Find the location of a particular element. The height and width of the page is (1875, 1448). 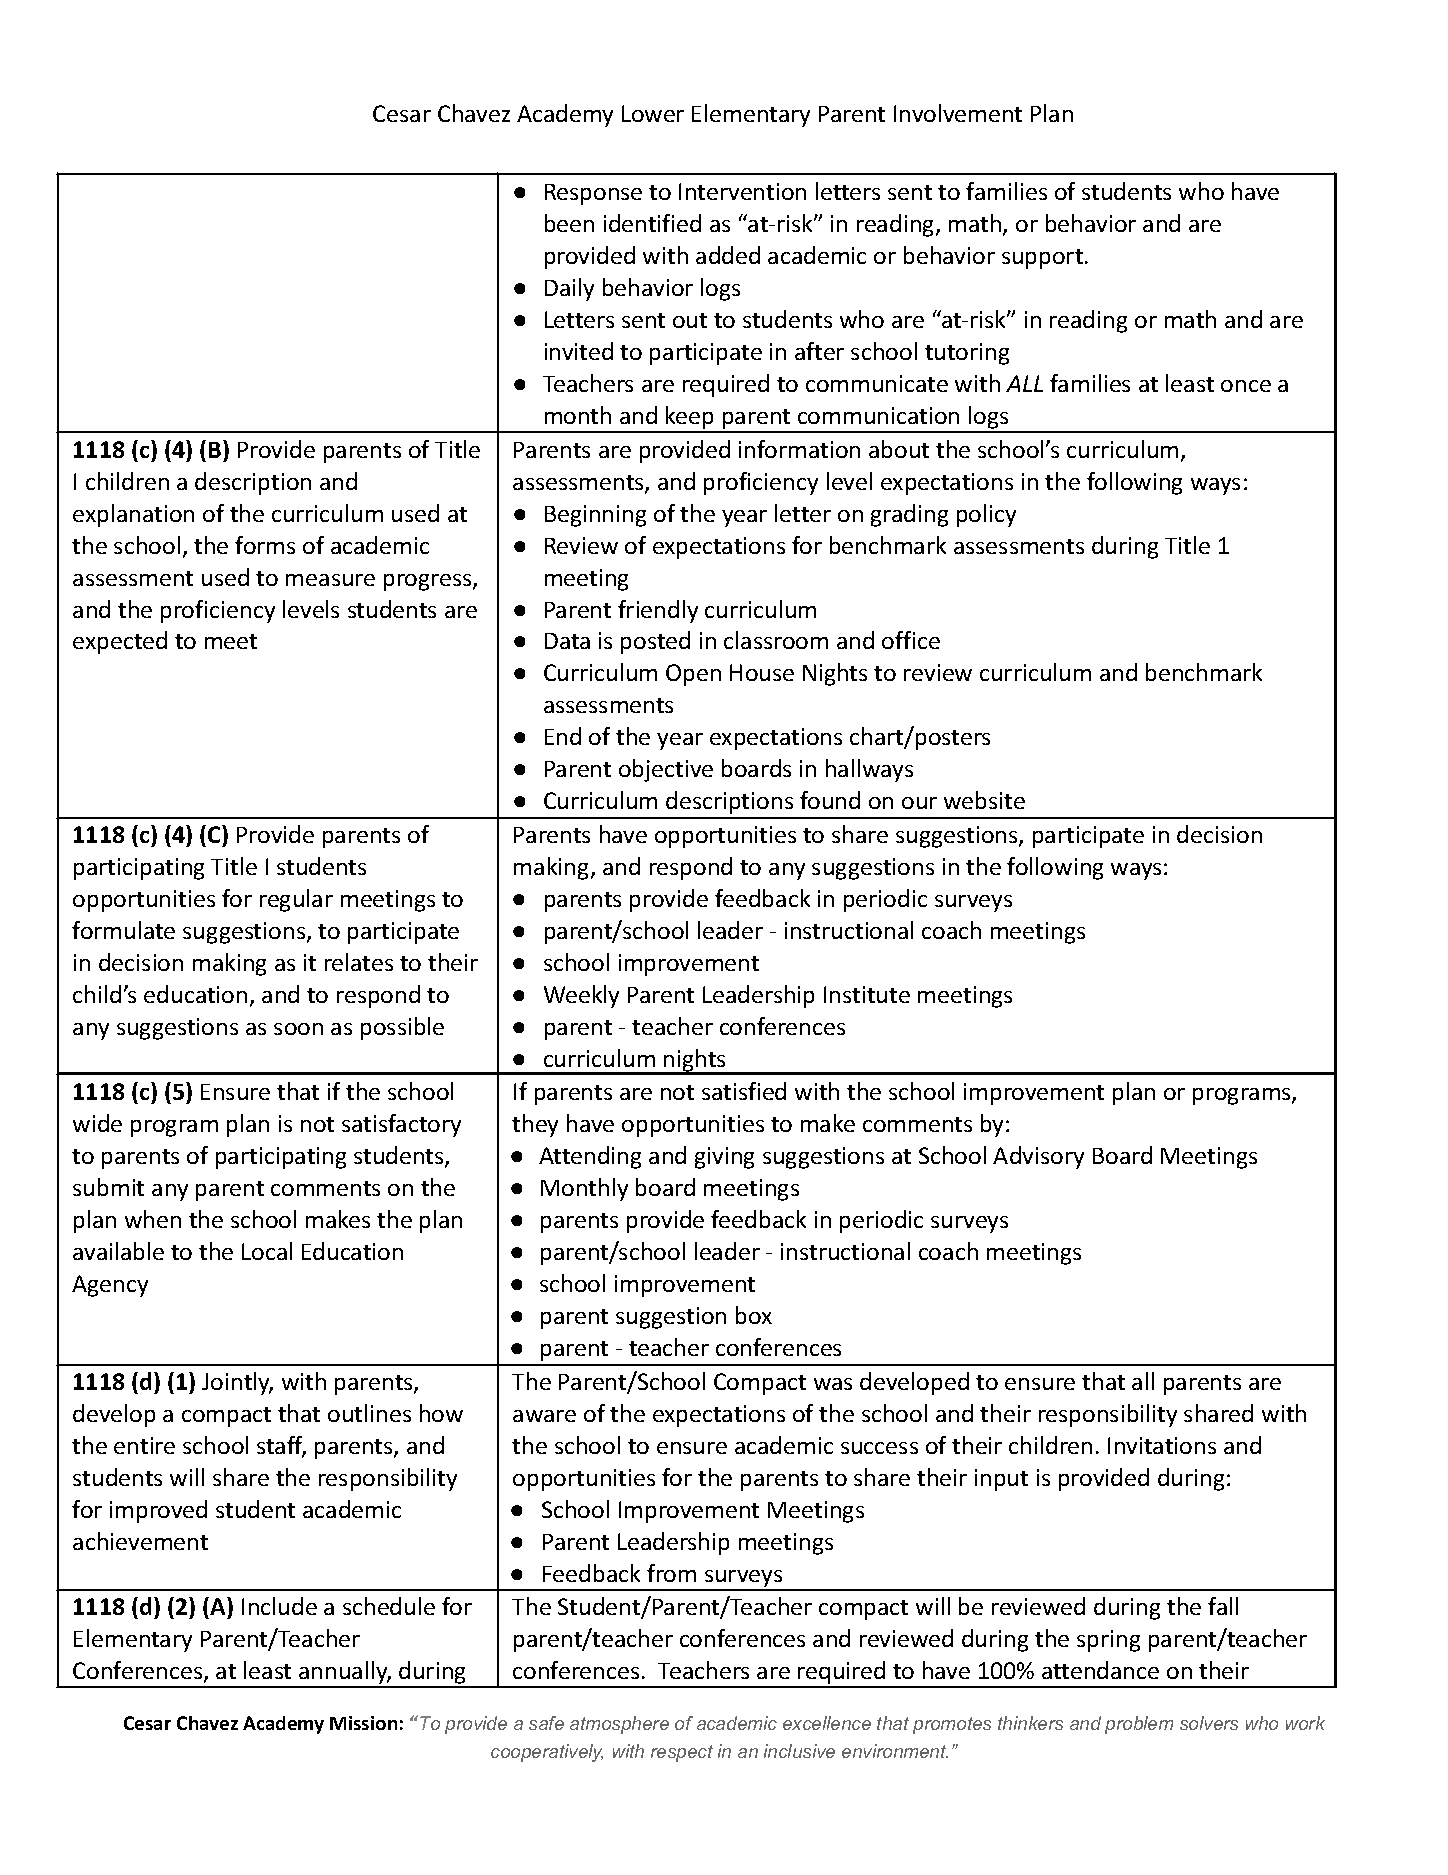

Mission is located at coordinates (363, 1723).
